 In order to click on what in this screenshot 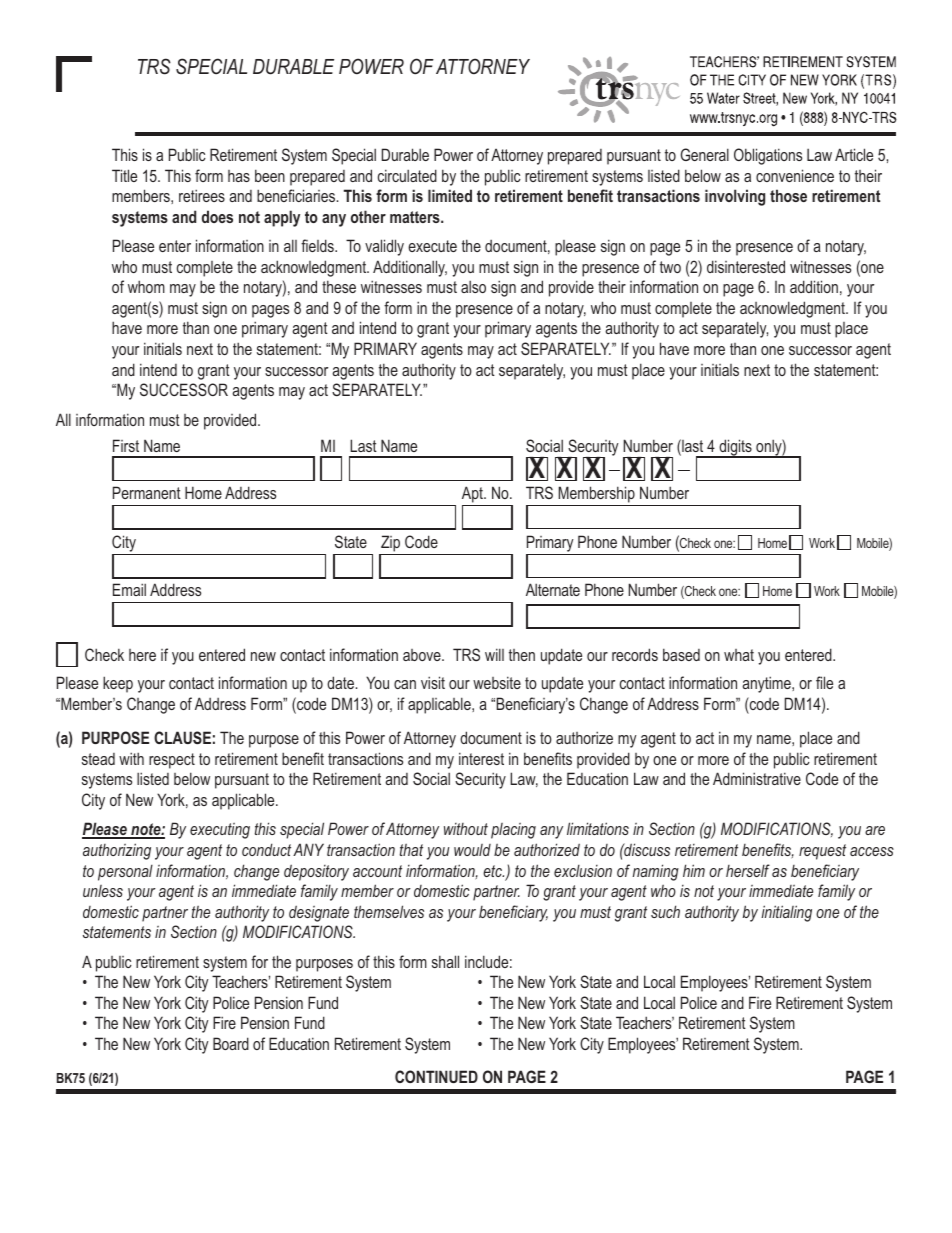, I will do `click(739, 655)`.
